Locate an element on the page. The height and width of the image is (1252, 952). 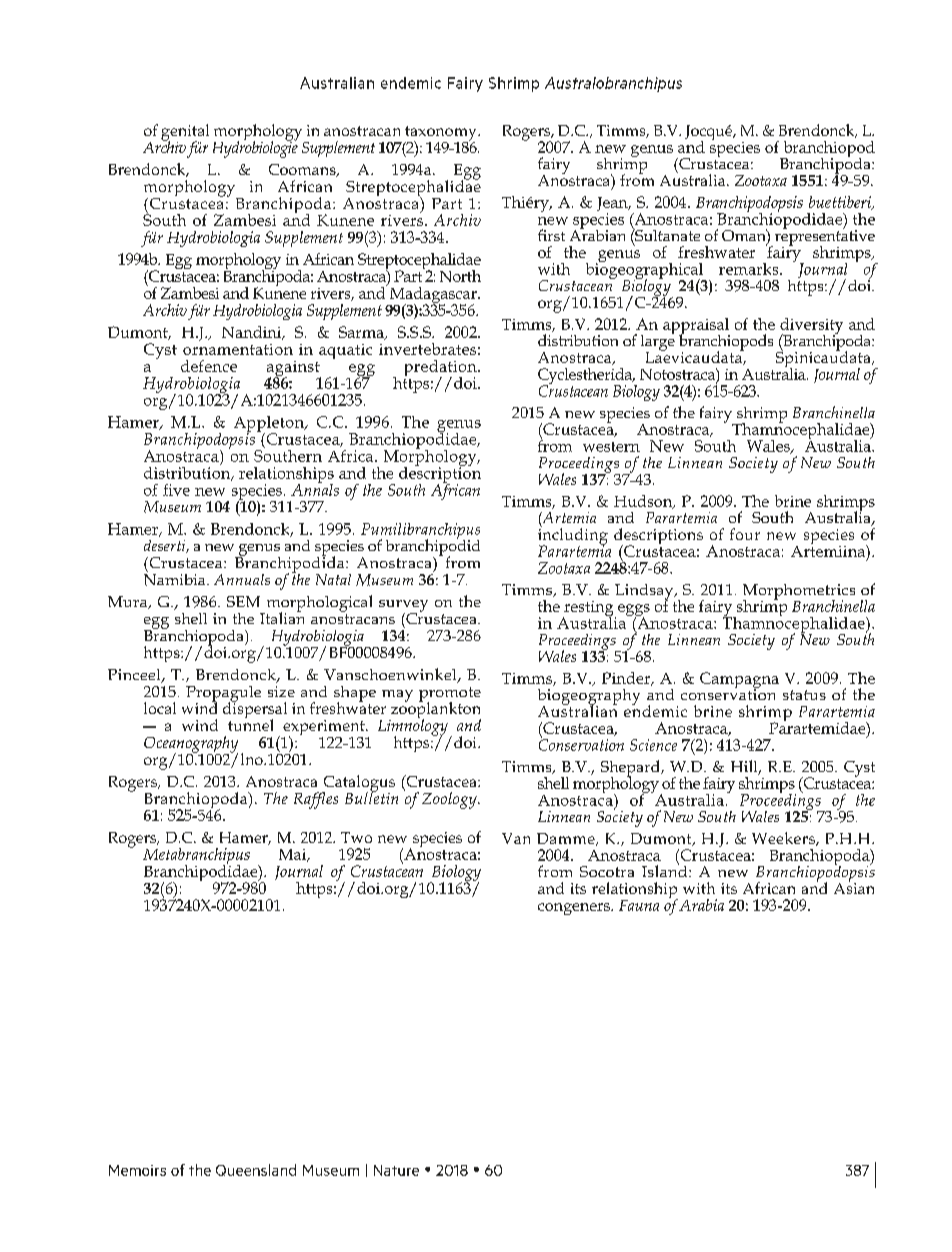
representative is located at coordinates (823, 238).
